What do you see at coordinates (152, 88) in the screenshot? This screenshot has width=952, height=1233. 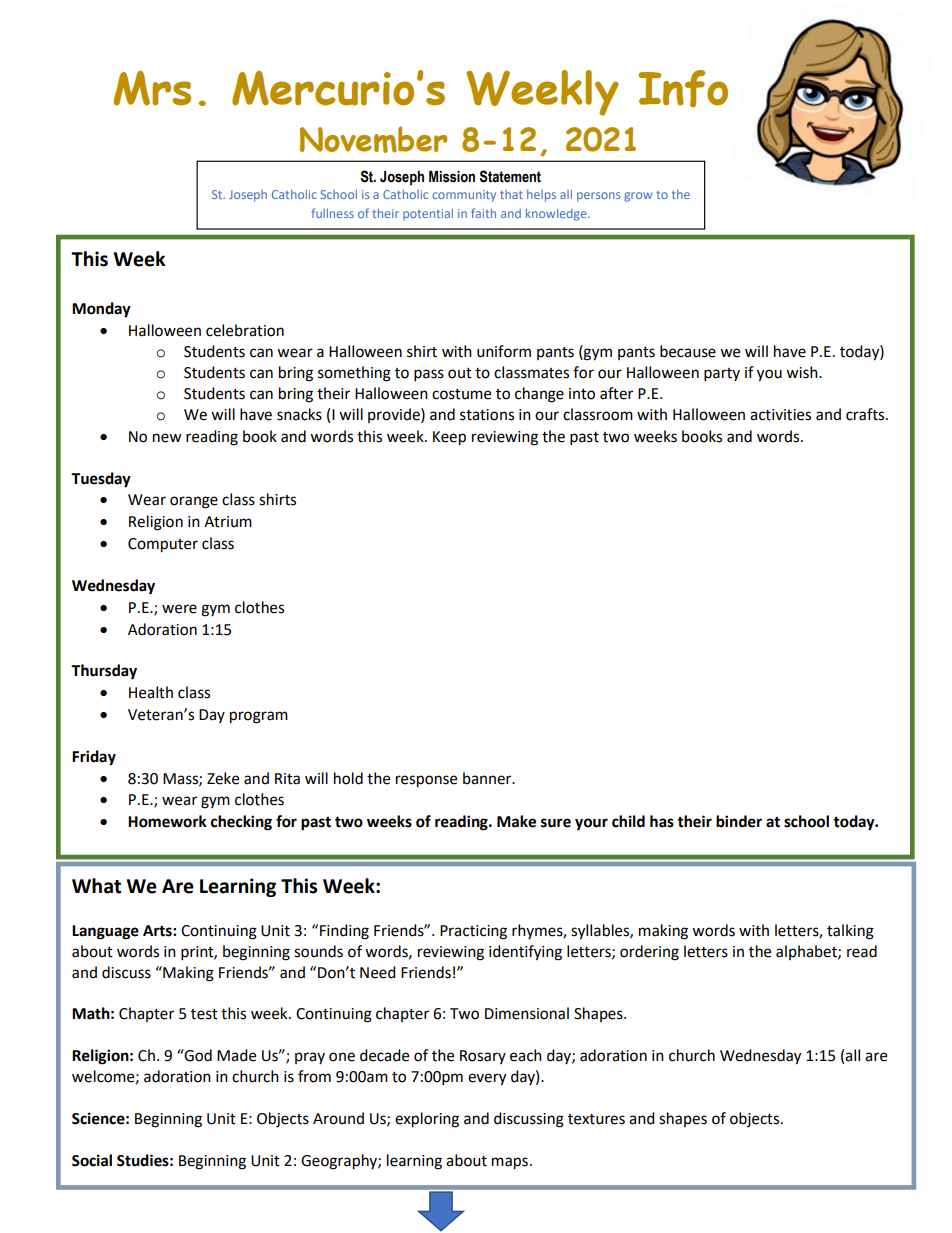 I see `Mrs` at bounding box center [152, 88].
